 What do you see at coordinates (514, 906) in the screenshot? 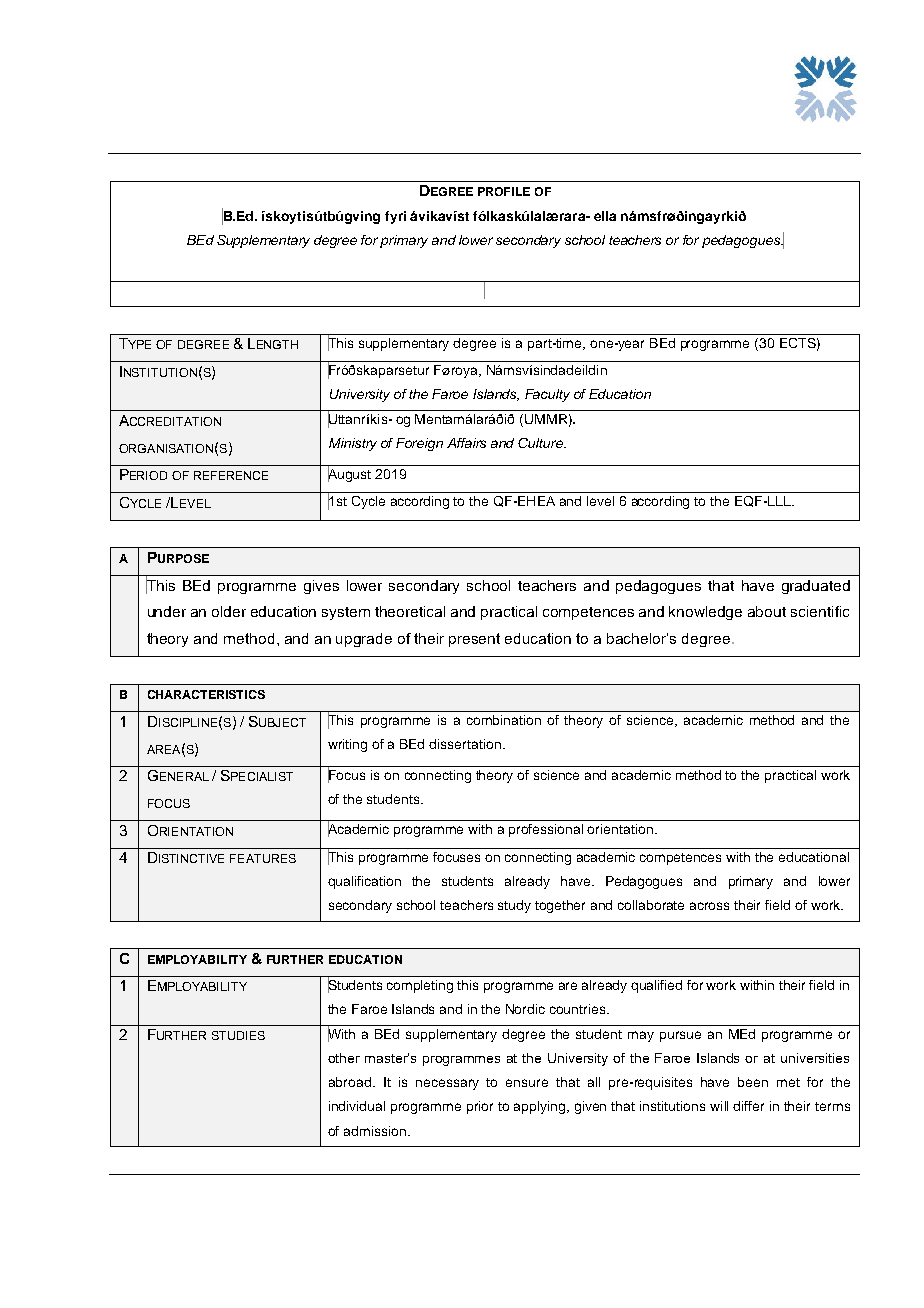
I see `study` at bounding box center [514, 906].
